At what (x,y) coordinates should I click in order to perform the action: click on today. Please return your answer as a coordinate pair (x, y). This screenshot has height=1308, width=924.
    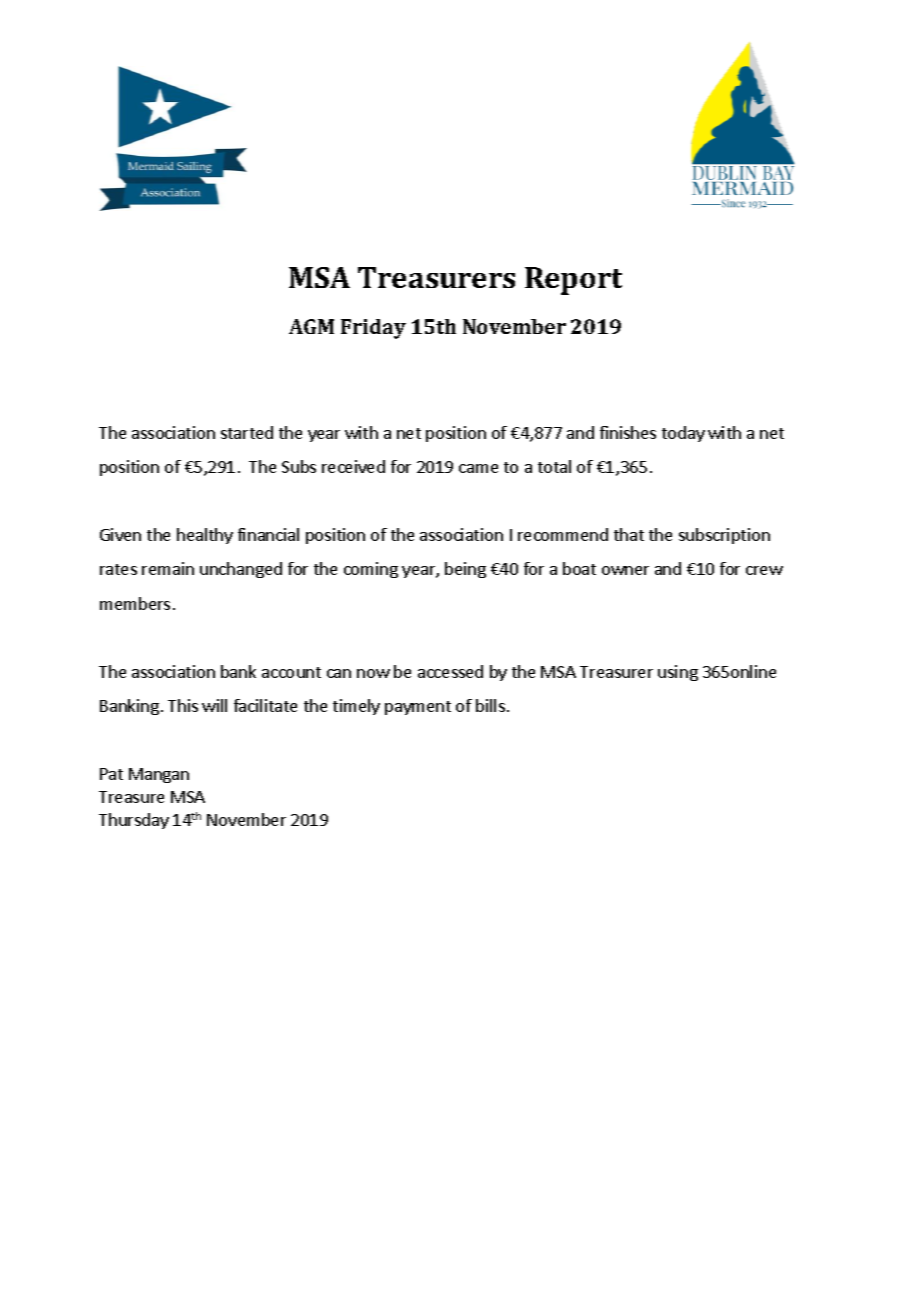
    Looking at the image, I should click on (683, 434).
